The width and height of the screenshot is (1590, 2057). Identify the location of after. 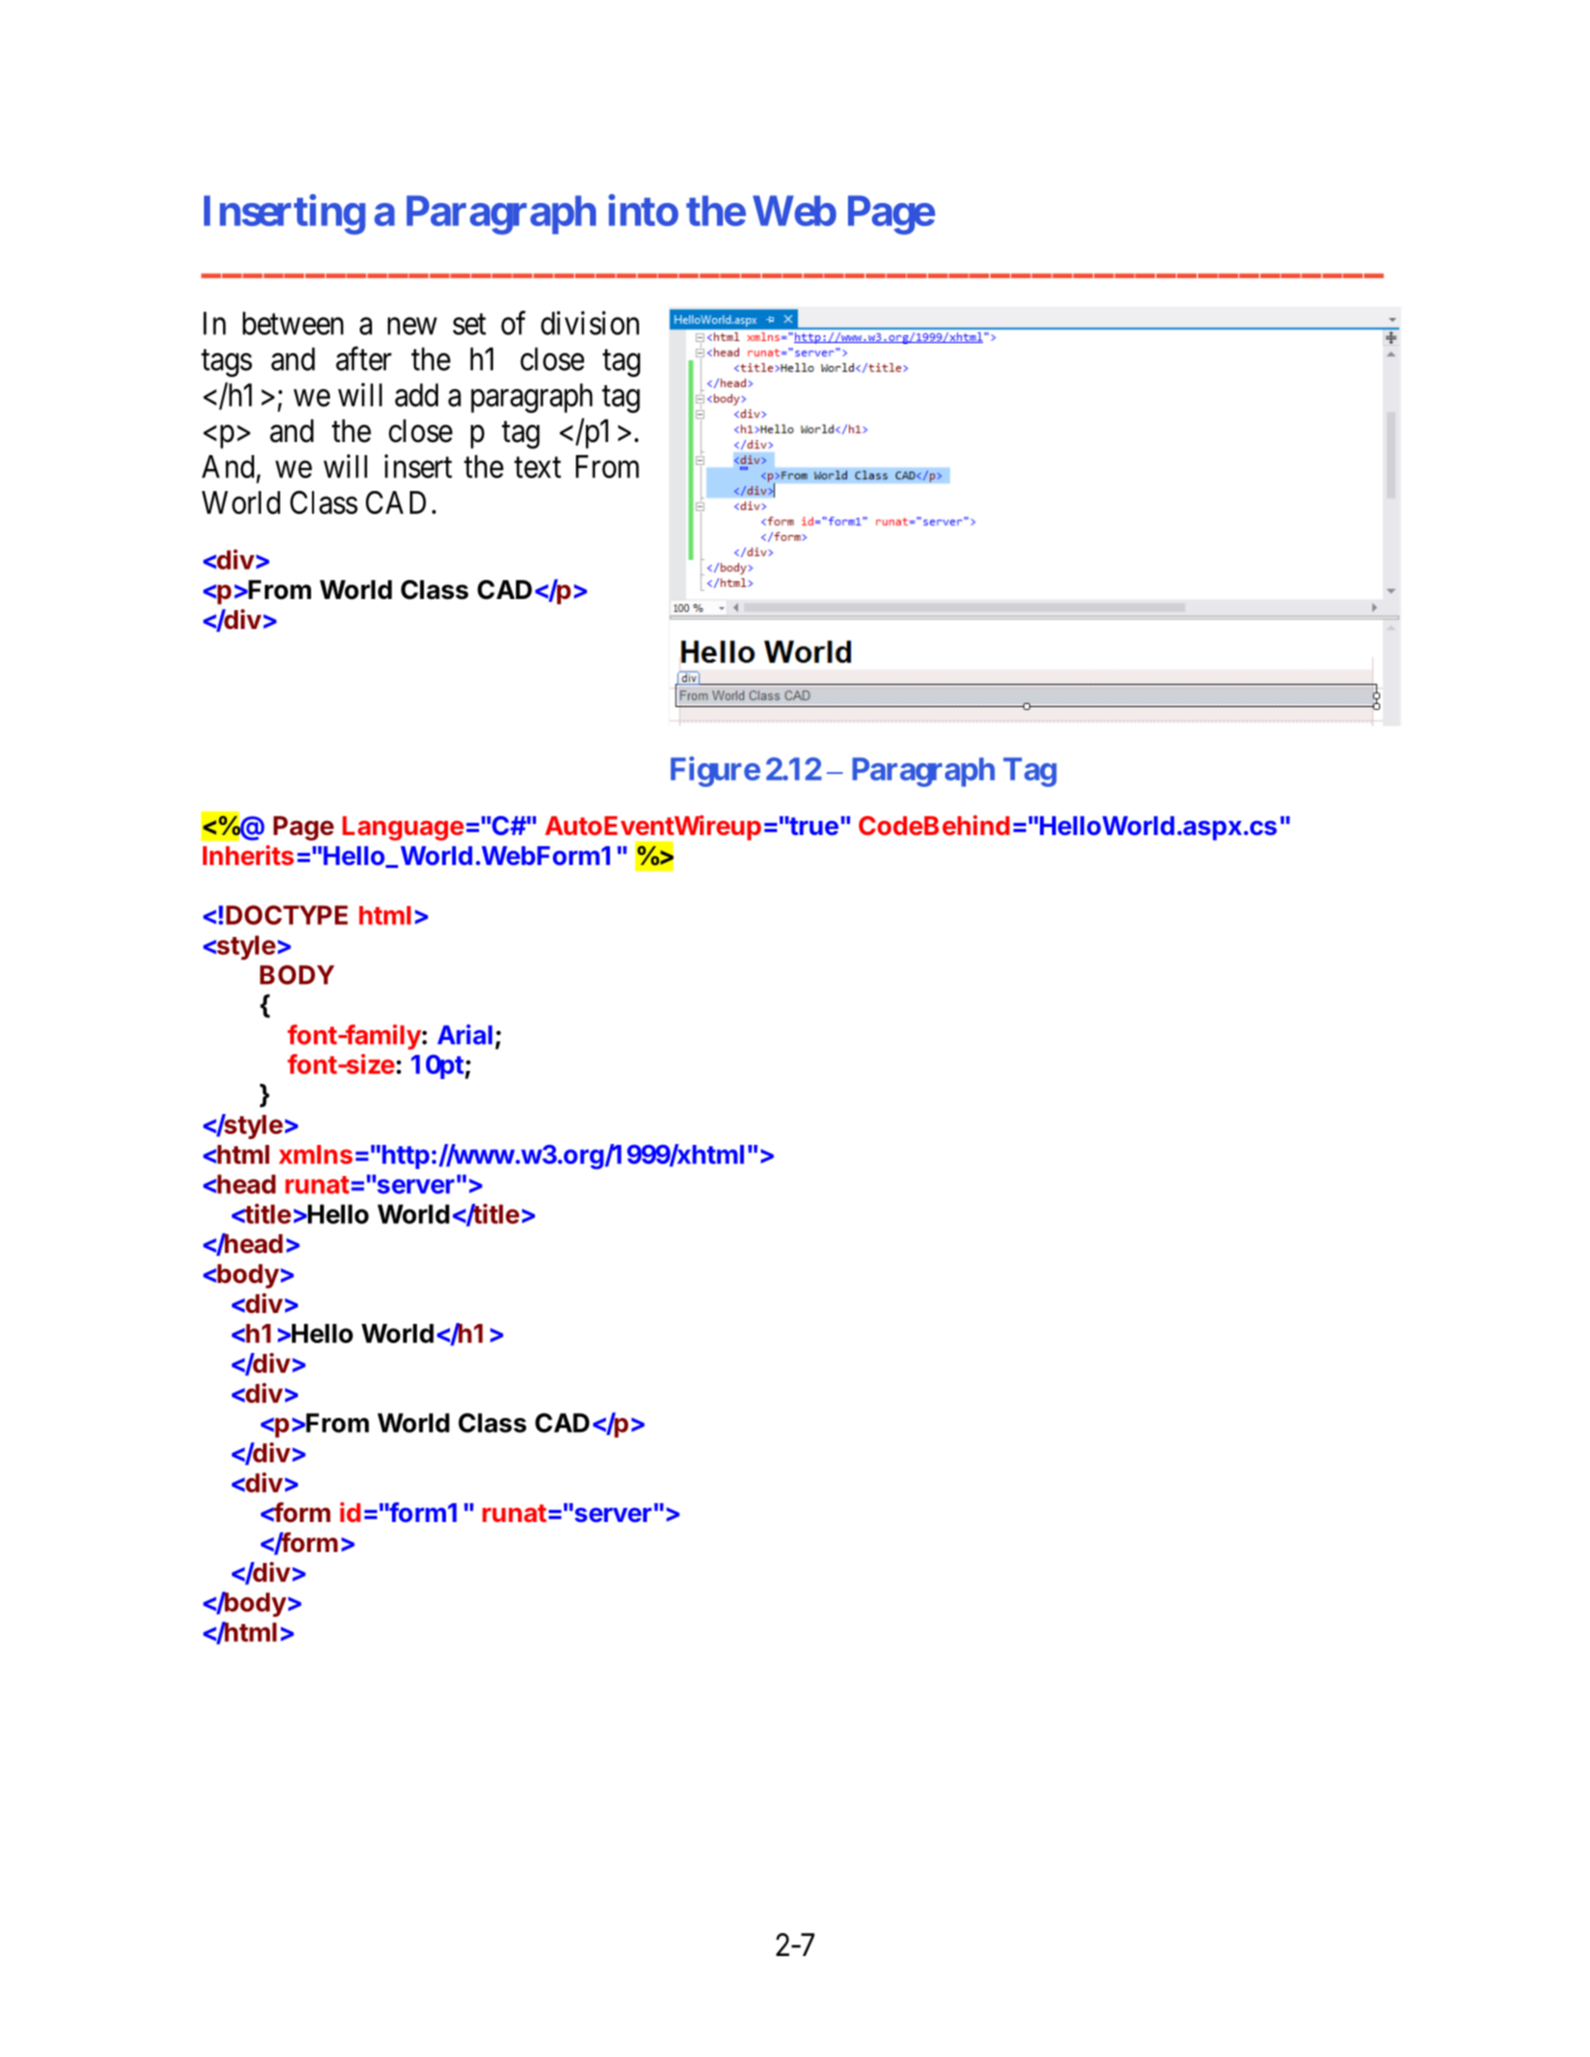
(364, 359).
